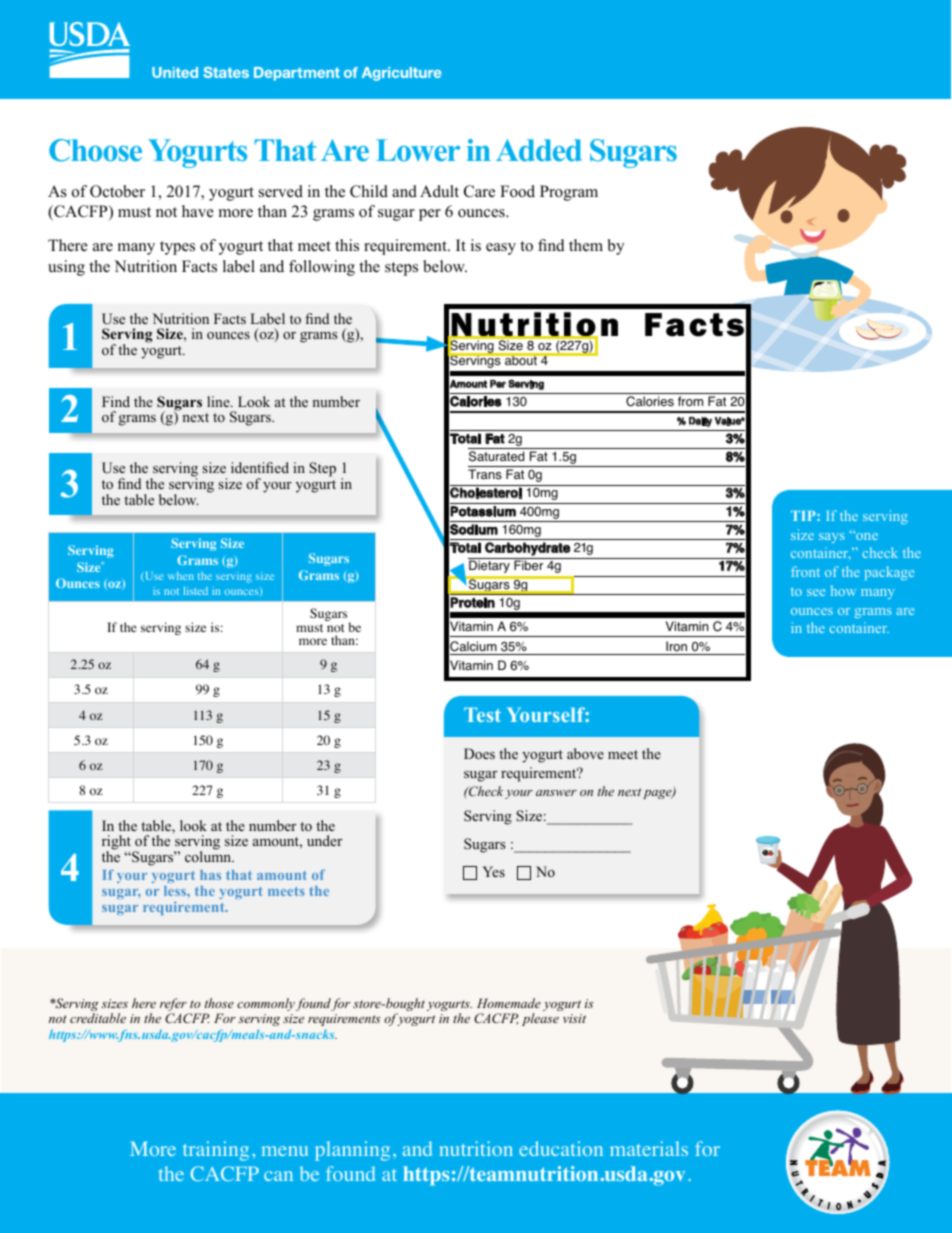 Image resolution: width=952 pixels, height=1233 pixels. I want to click on training, so click(216, 1151).
